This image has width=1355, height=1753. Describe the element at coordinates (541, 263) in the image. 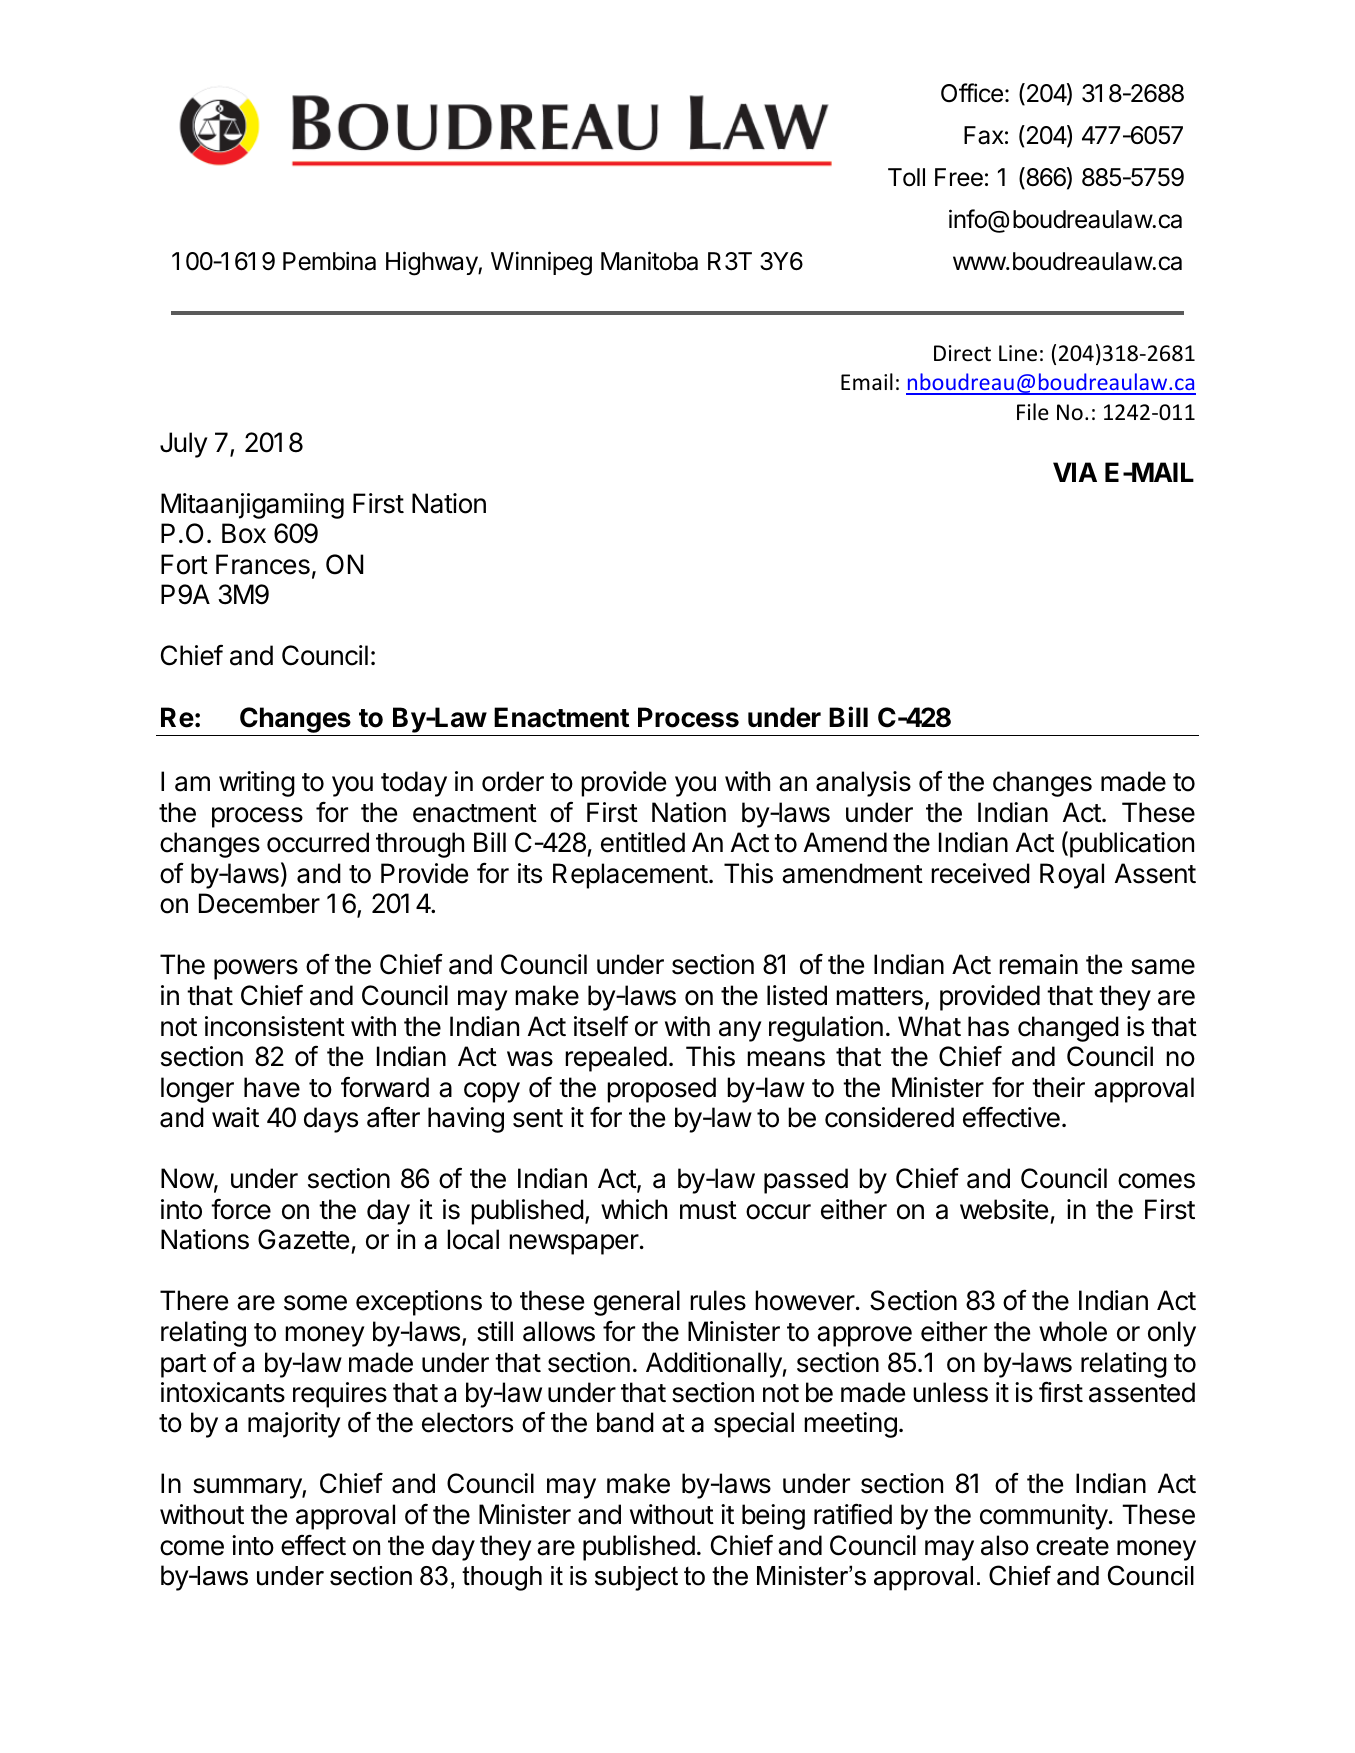

I see `Winnipeg` at that location.
